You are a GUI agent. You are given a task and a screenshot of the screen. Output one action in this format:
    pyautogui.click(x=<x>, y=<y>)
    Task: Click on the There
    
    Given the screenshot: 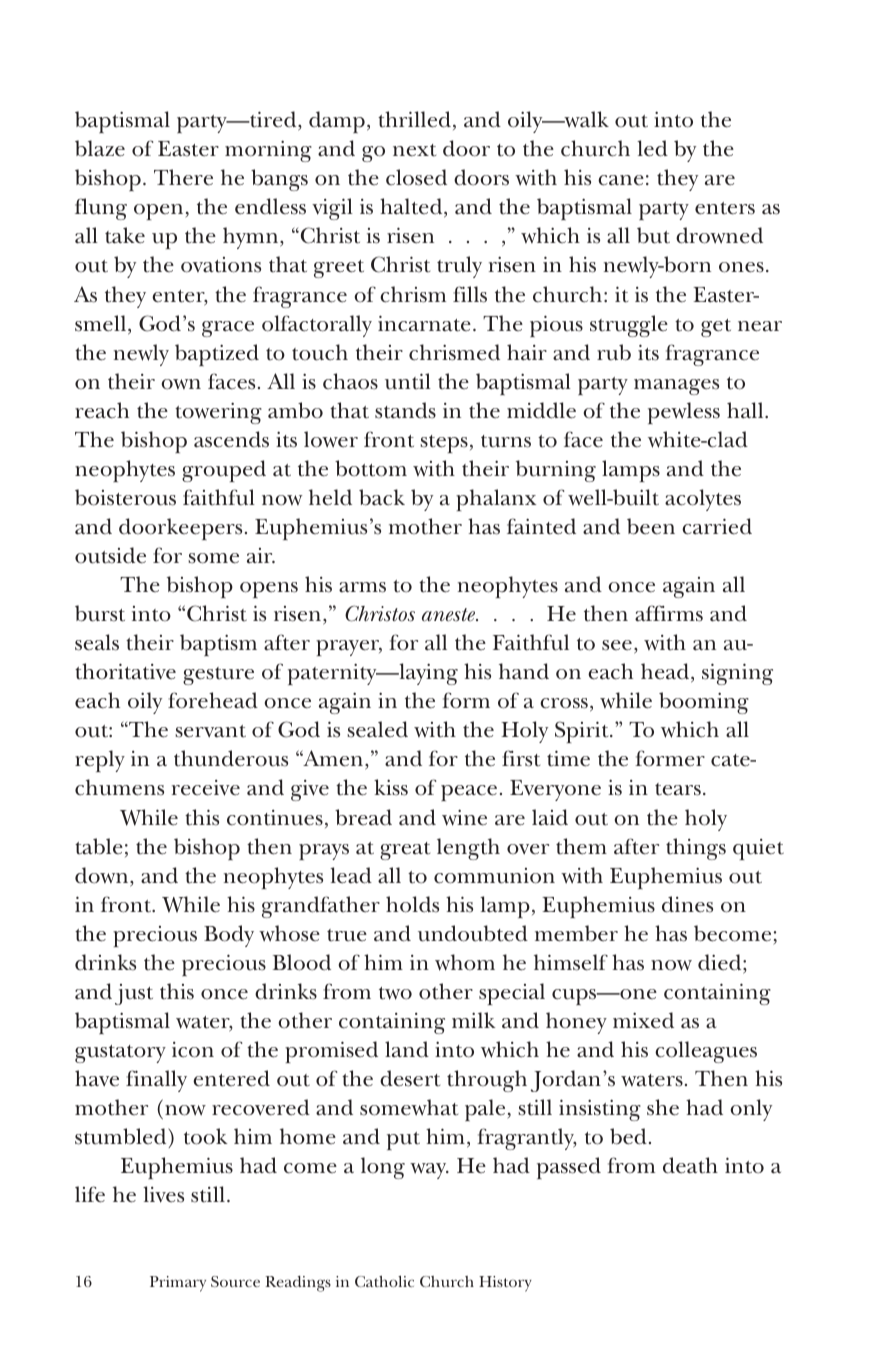 What is the action you would take?
    pyautogui.click(x=183, y=177)
